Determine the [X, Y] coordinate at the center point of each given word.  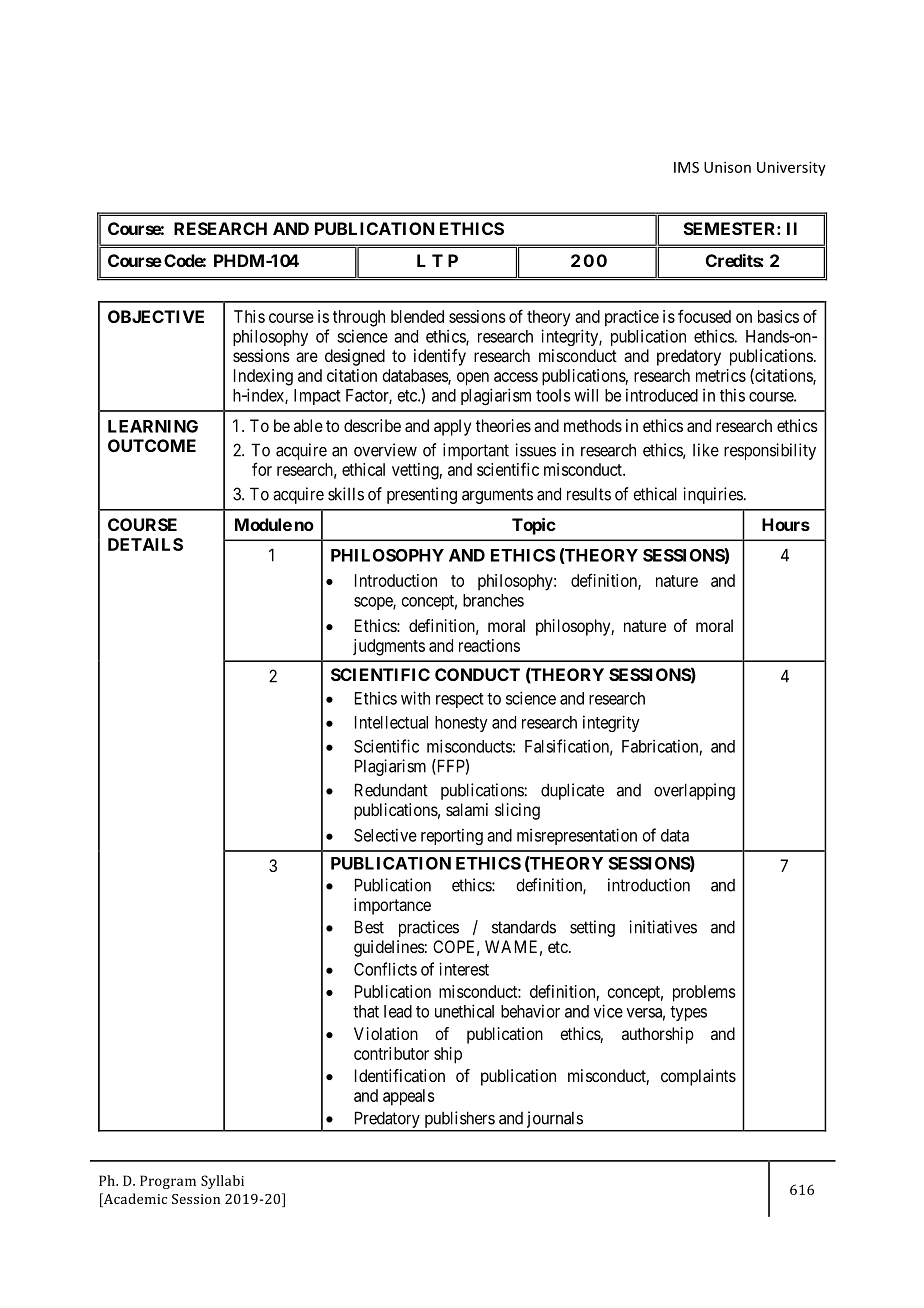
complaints [698, 1077]
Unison [727, 167]
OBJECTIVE [156, 316]
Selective [385, 835]
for [262, 469]
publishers [459, 1121]
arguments [497, 496]
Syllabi [222, 1182]
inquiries [713, 495]
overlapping [694, 791]
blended [417, 316]
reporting [452, 836]
